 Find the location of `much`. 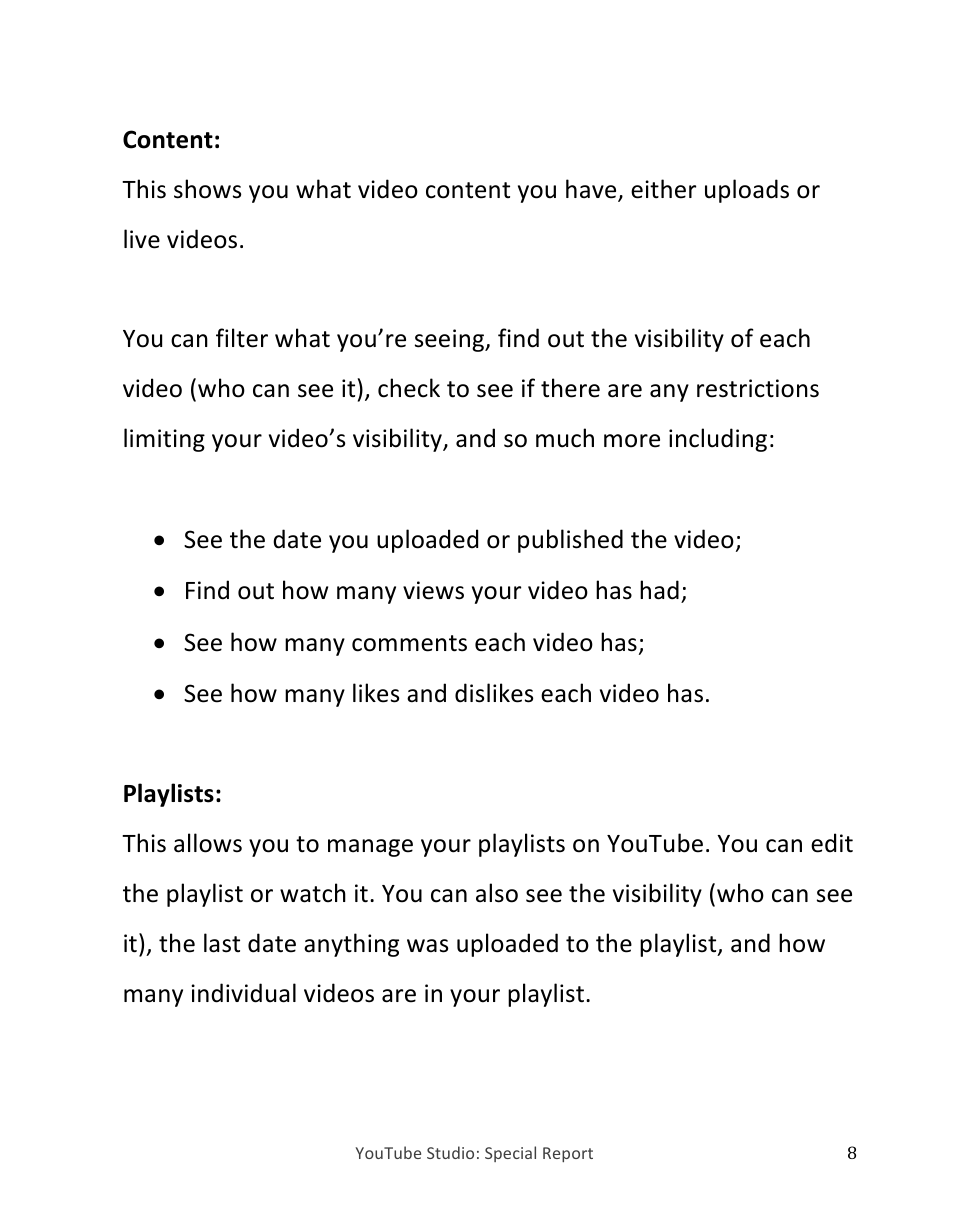

much is located at coordinates (565, 438).
